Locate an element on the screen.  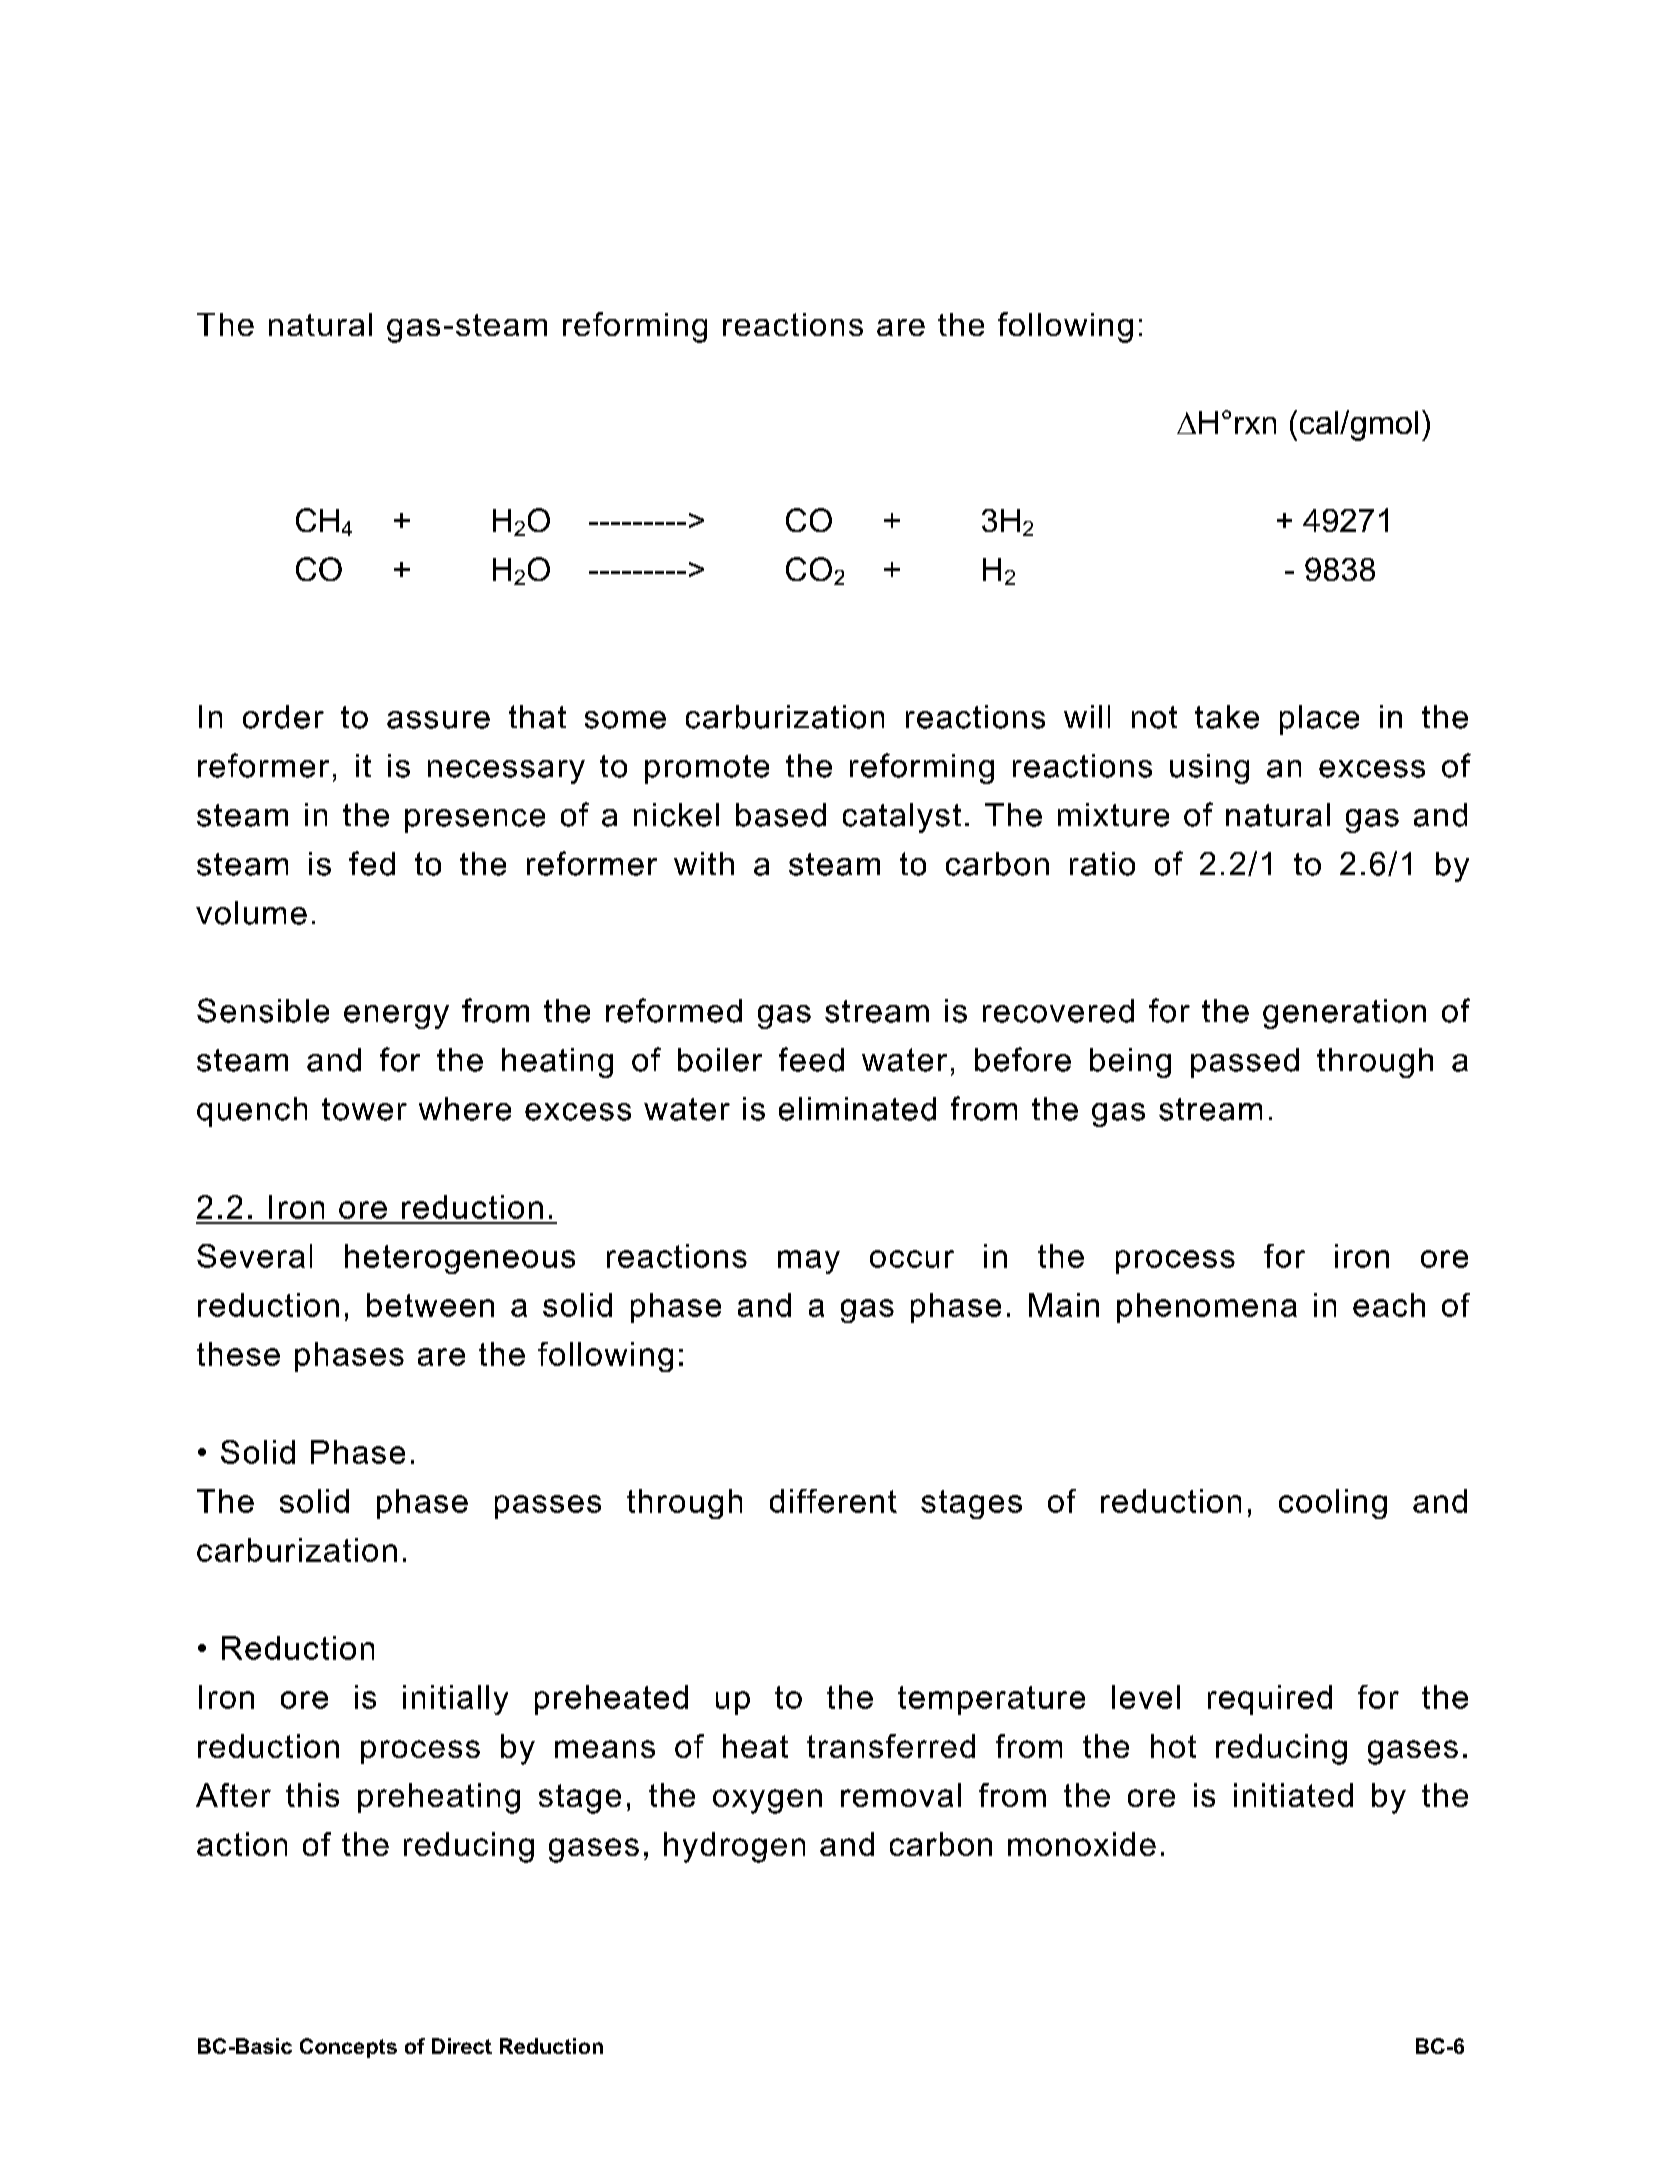
hydrogen is located at coordinates (734, 1847).
